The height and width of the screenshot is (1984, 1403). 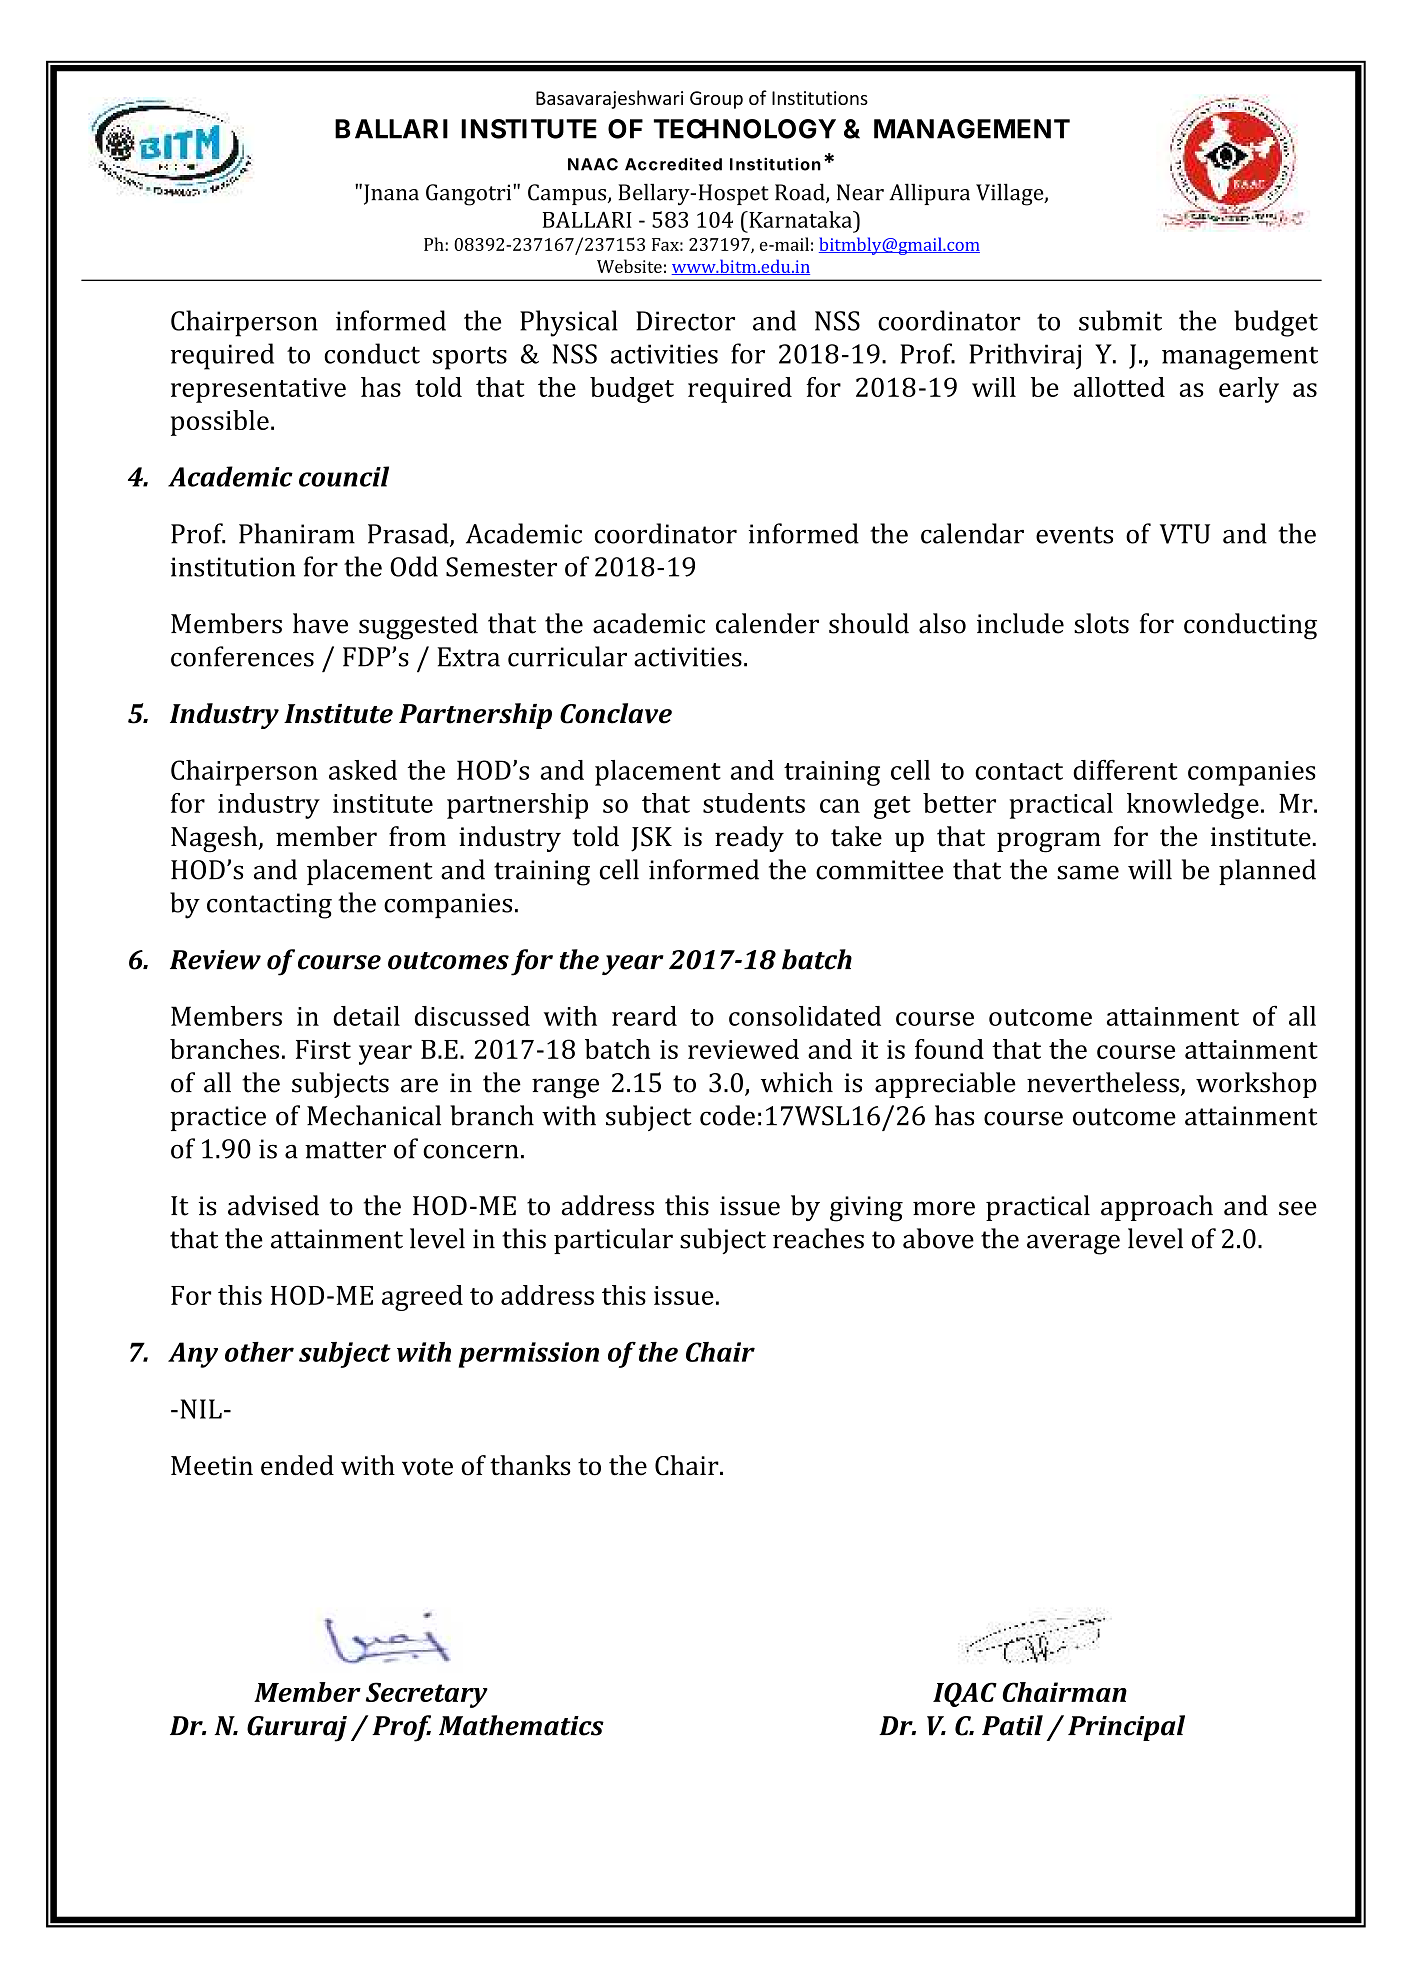 I want to click on reaches, so click(x=818, y=1238).
